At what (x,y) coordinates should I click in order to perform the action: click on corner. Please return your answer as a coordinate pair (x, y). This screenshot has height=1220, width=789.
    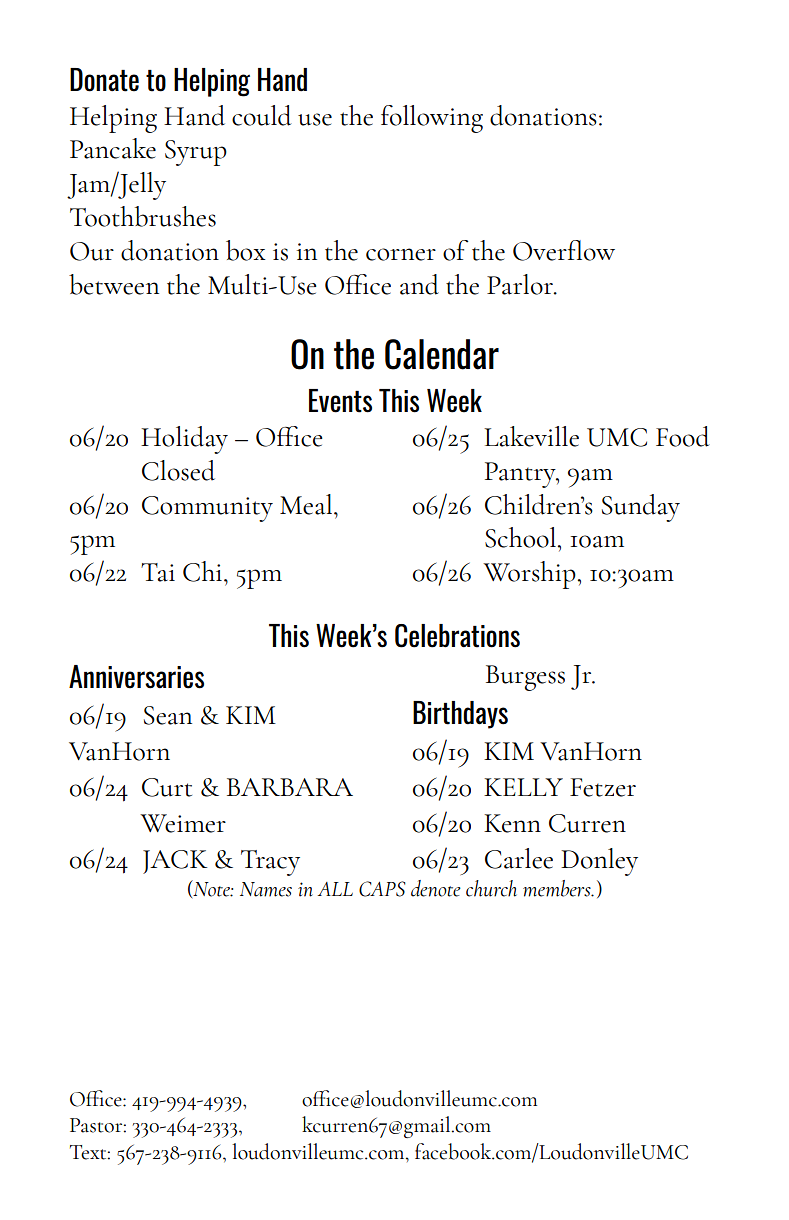
    Looking at the image, I should click on (401, 254).
